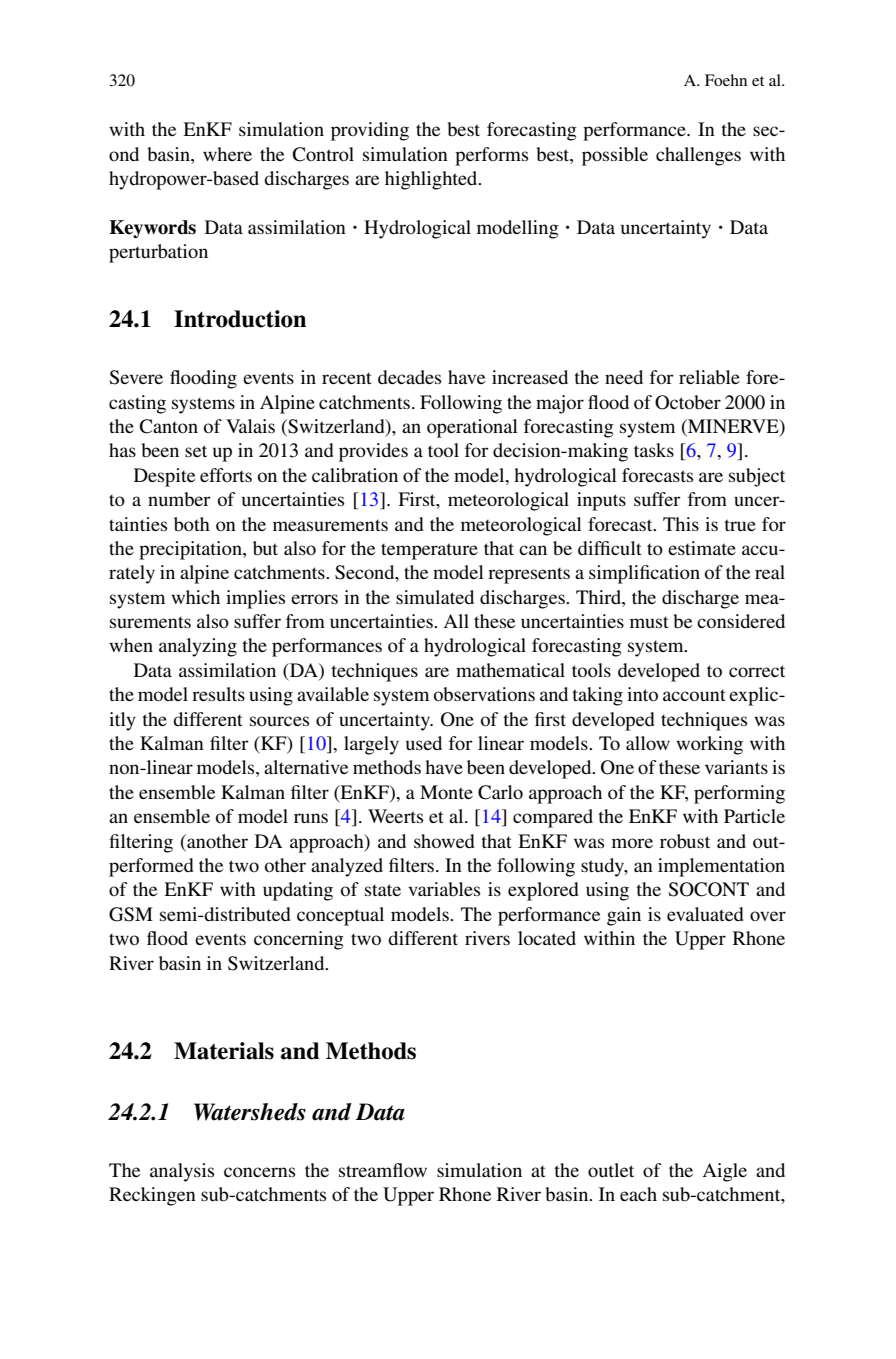 The image size is (896, 1359). Describe the element at coordinates (705, 914) in the screenshot. I see `evaluated` at that location.
